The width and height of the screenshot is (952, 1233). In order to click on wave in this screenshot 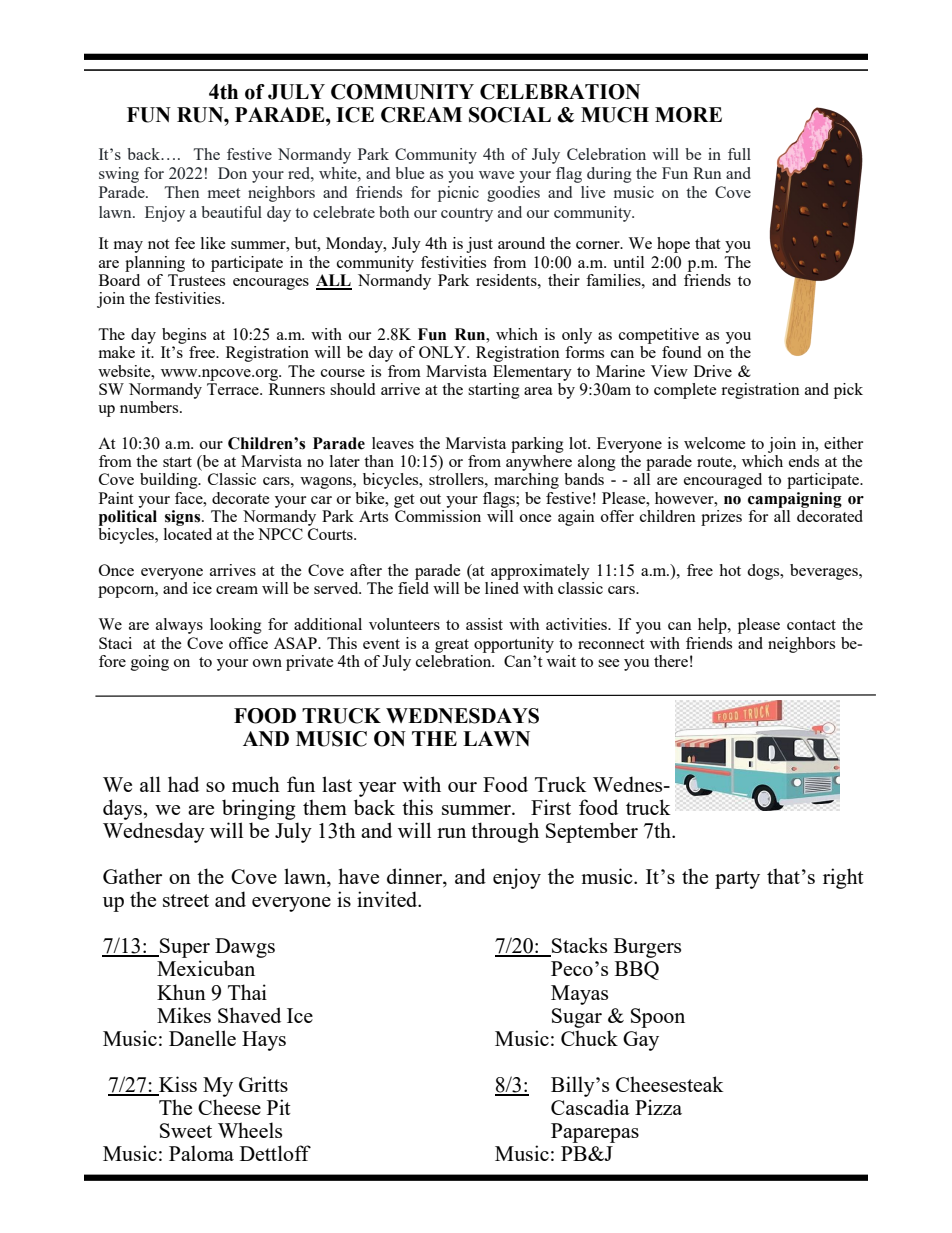, I will do `click(496, 175)`.
